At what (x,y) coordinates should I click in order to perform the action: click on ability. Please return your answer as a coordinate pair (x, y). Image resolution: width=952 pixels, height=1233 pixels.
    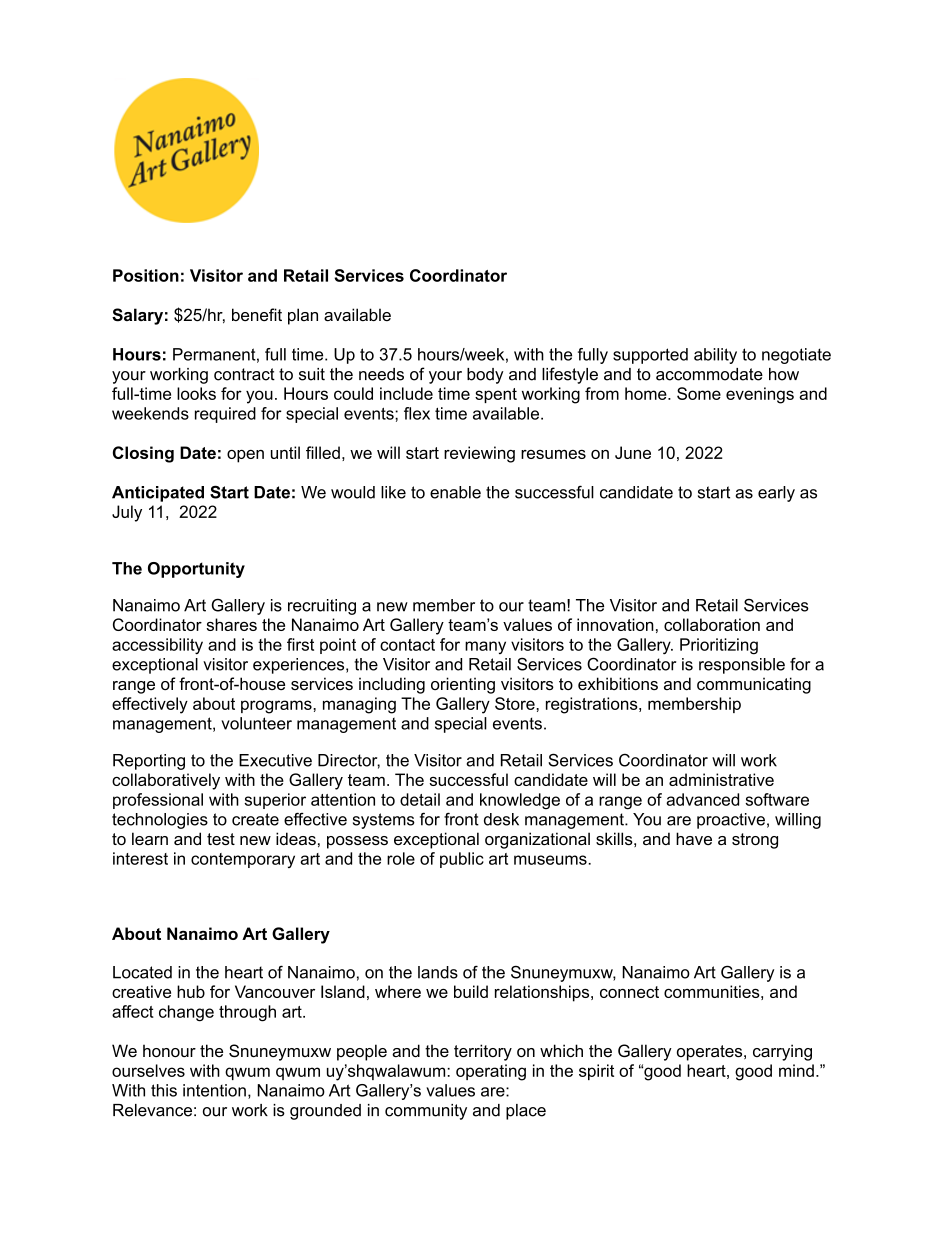
    Looking at the image, I should click on (715, 356).
